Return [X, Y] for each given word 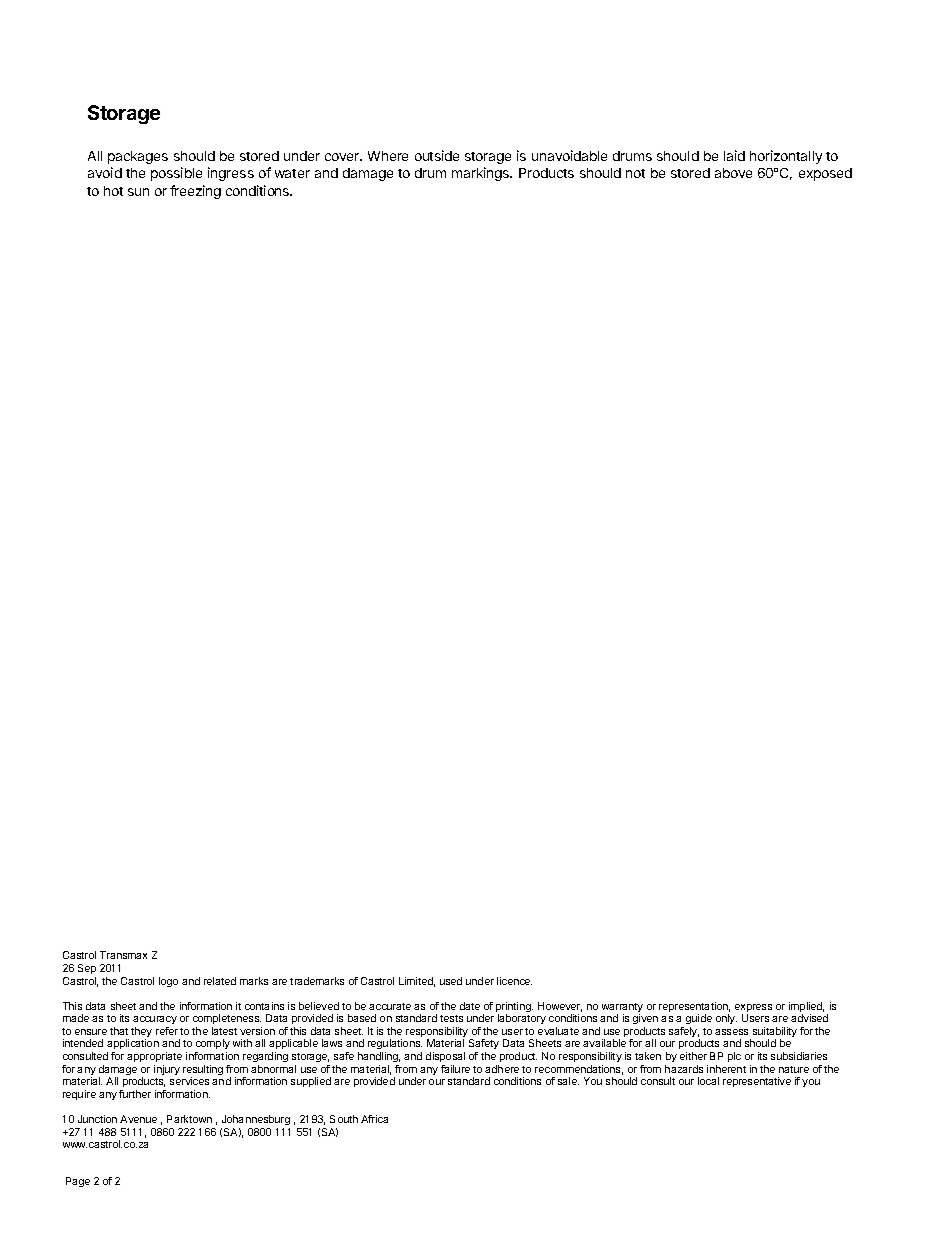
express [753, 1009]
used [451, 981]
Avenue [138, 1119]
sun [138, 192]
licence [514, 981]
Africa [374, 1119]
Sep [87, 969]
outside [437, 155]
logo [168, 982]
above [733, 173]
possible [176, 174]
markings [482, 174]
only [726, 1019]
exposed [825, 174]
